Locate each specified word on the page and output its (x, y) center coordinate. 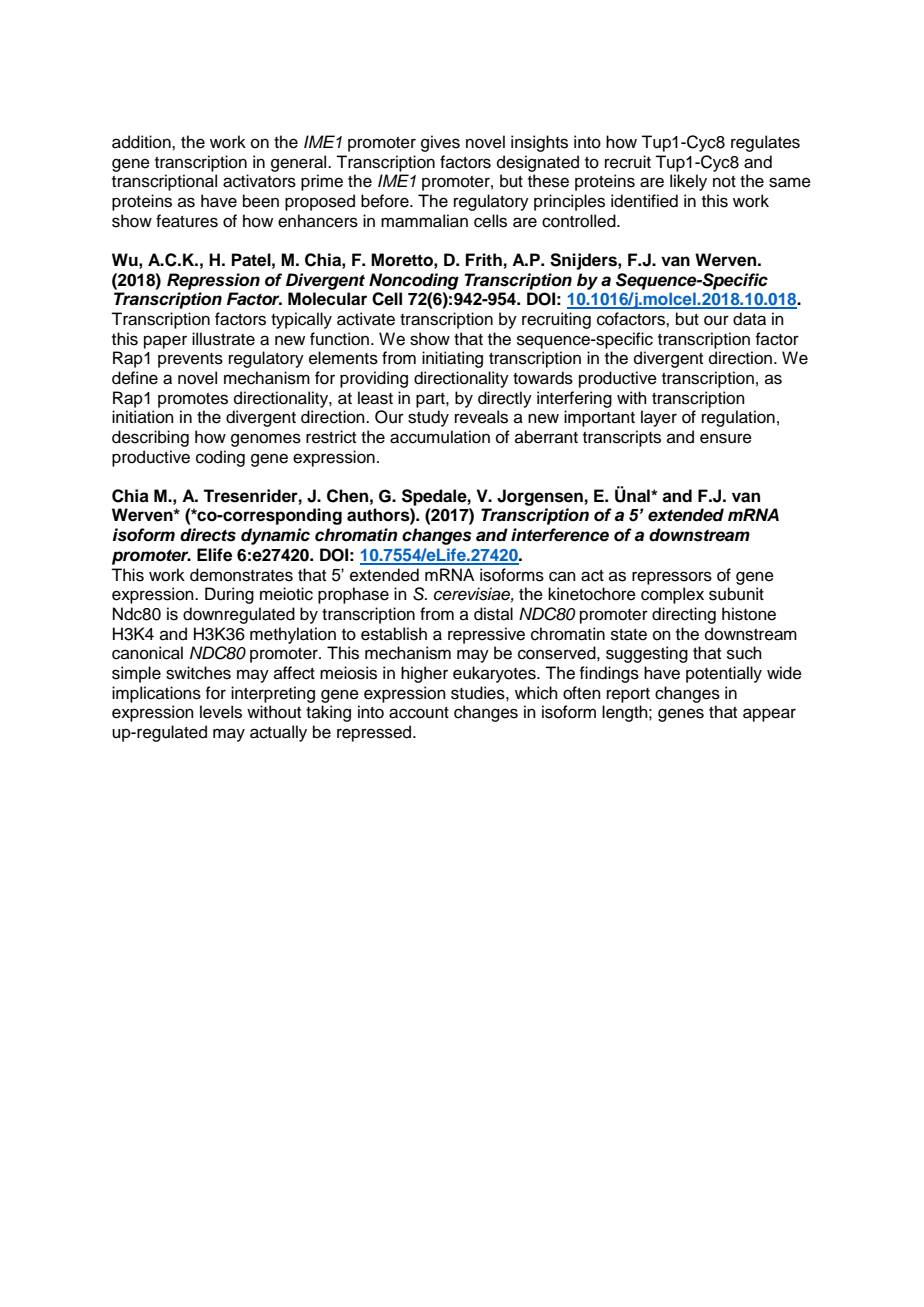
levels (221, 712)
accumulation (440, 437)
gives (440, 143)
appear (769, 715)
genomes (266, 440)
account (419, 713)
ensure (726, 438)
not (724, 182)
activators (259, 181)
